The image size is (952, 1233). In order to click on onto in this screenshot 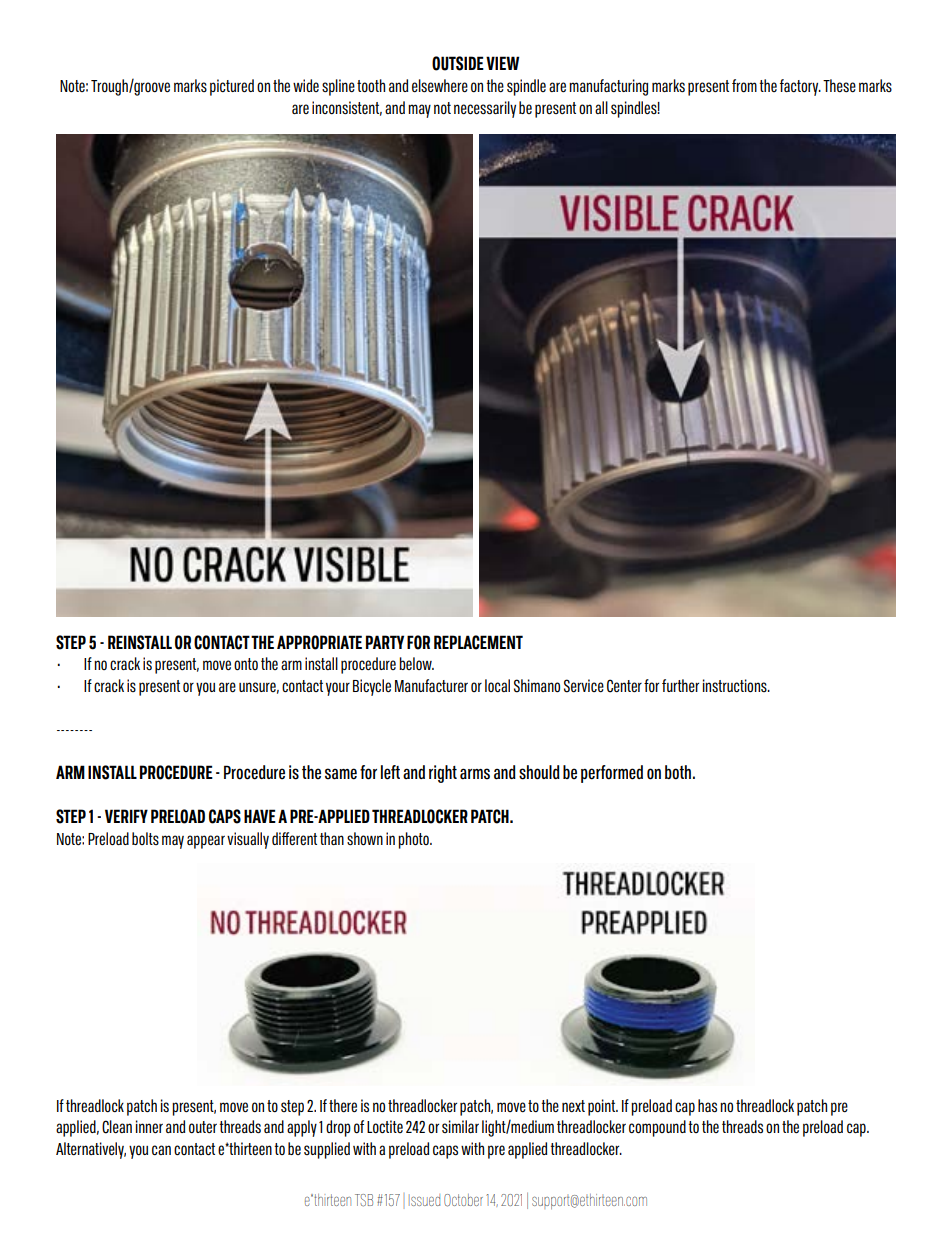, I will do `click(246, 664)`.
